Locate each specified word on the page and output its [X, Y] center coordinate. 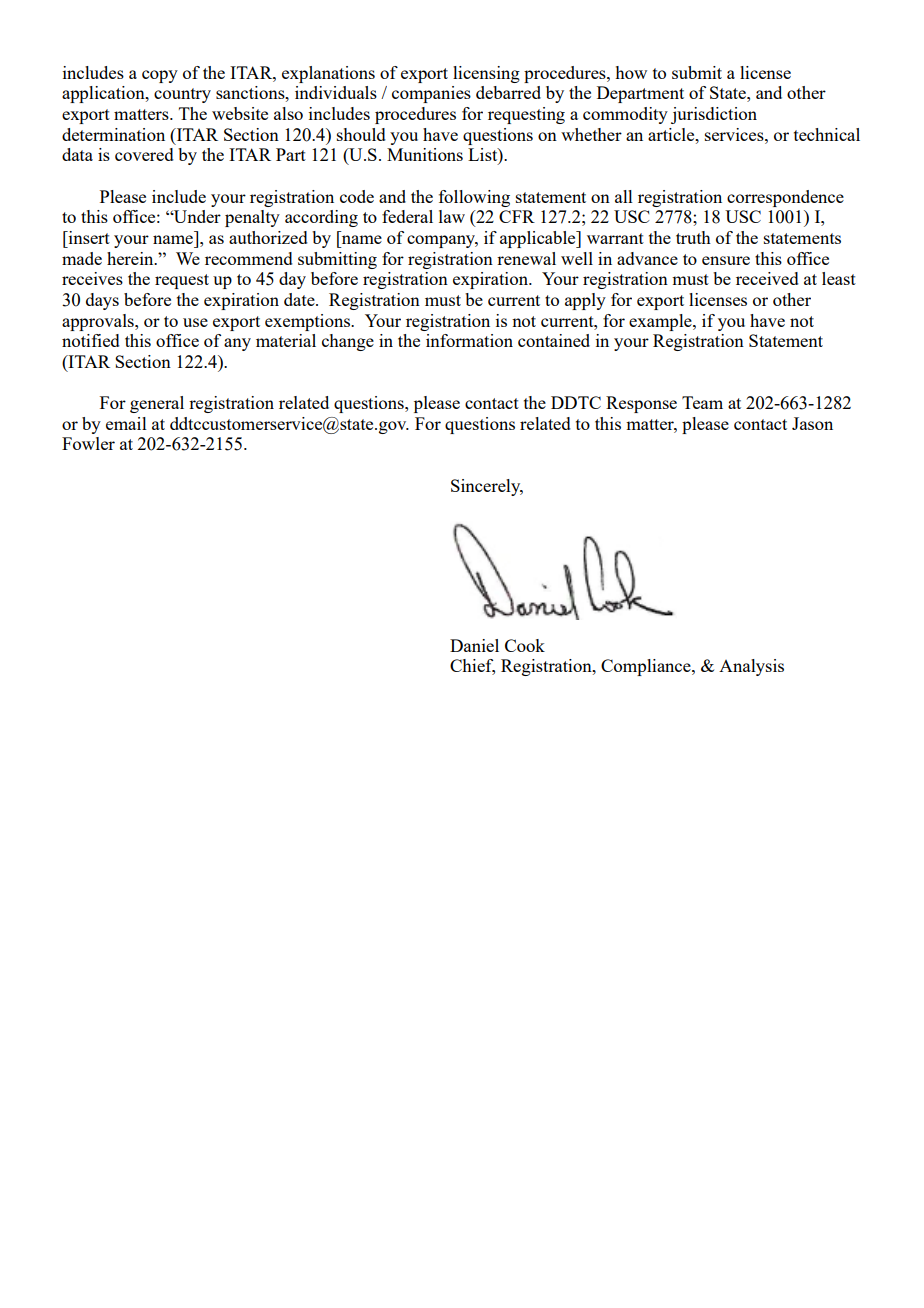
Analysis [751, 667]
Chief [472, 667]
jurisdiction [714, 115]
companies [431, 94]
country [182, 95]
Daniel [474, 645]
